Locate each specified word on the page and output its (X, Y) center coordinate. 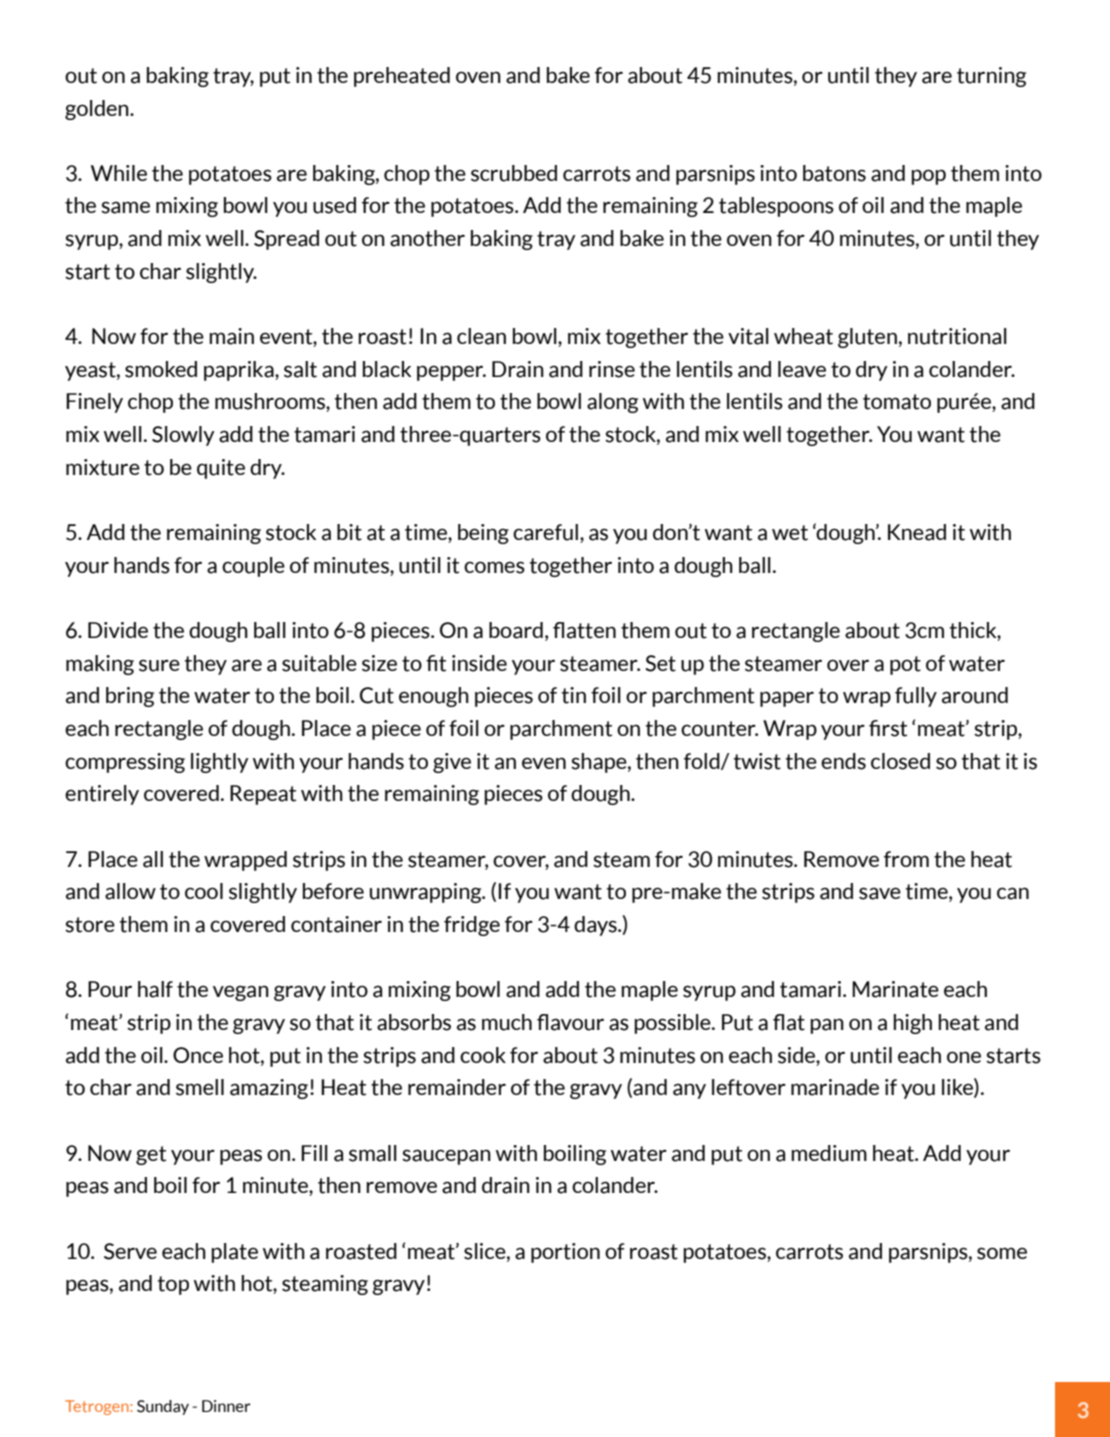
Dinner (226, 1406)
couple (253, 567)
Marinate (895, 989)
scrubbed (514, 173)
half (155, 989)
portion (565, 1253)
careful (545, 532)
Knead (917, 532)
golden (98, 110)
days (596, 926)
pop (928, 177)
